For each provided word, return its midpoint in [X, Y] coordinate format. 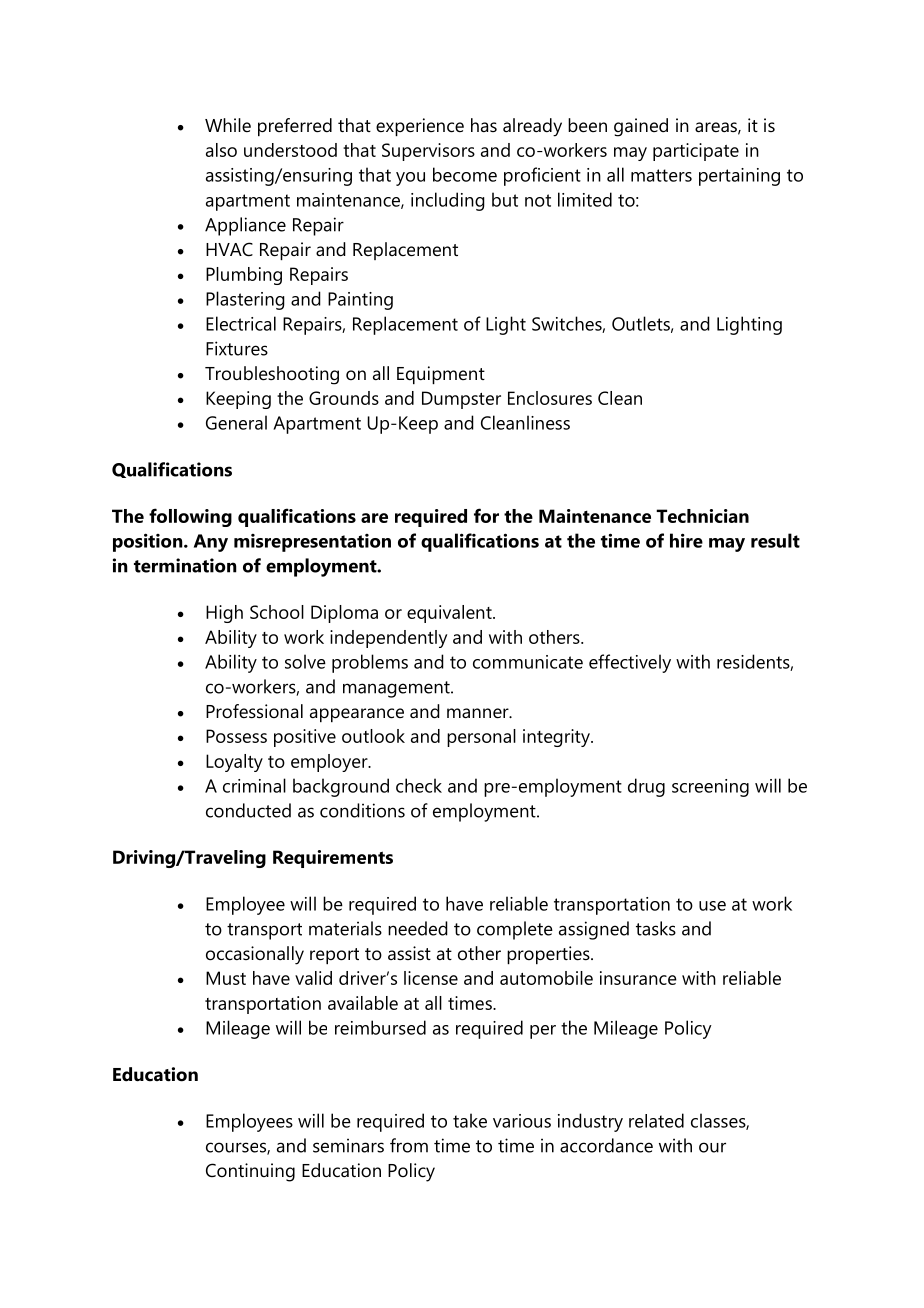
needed [418, 928]
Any [211, 543]
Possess [236, 736]
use [712, 906]
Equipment [441, 375]
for [486, 515]
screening [710, 788]
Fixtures [237, 348]
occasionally [255, 955]
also [221, 150]
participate [696, 152]
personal [481, 738]
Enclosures [550, 398]
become [465, 174]
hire [686, 540]
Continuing [250, 1172]
